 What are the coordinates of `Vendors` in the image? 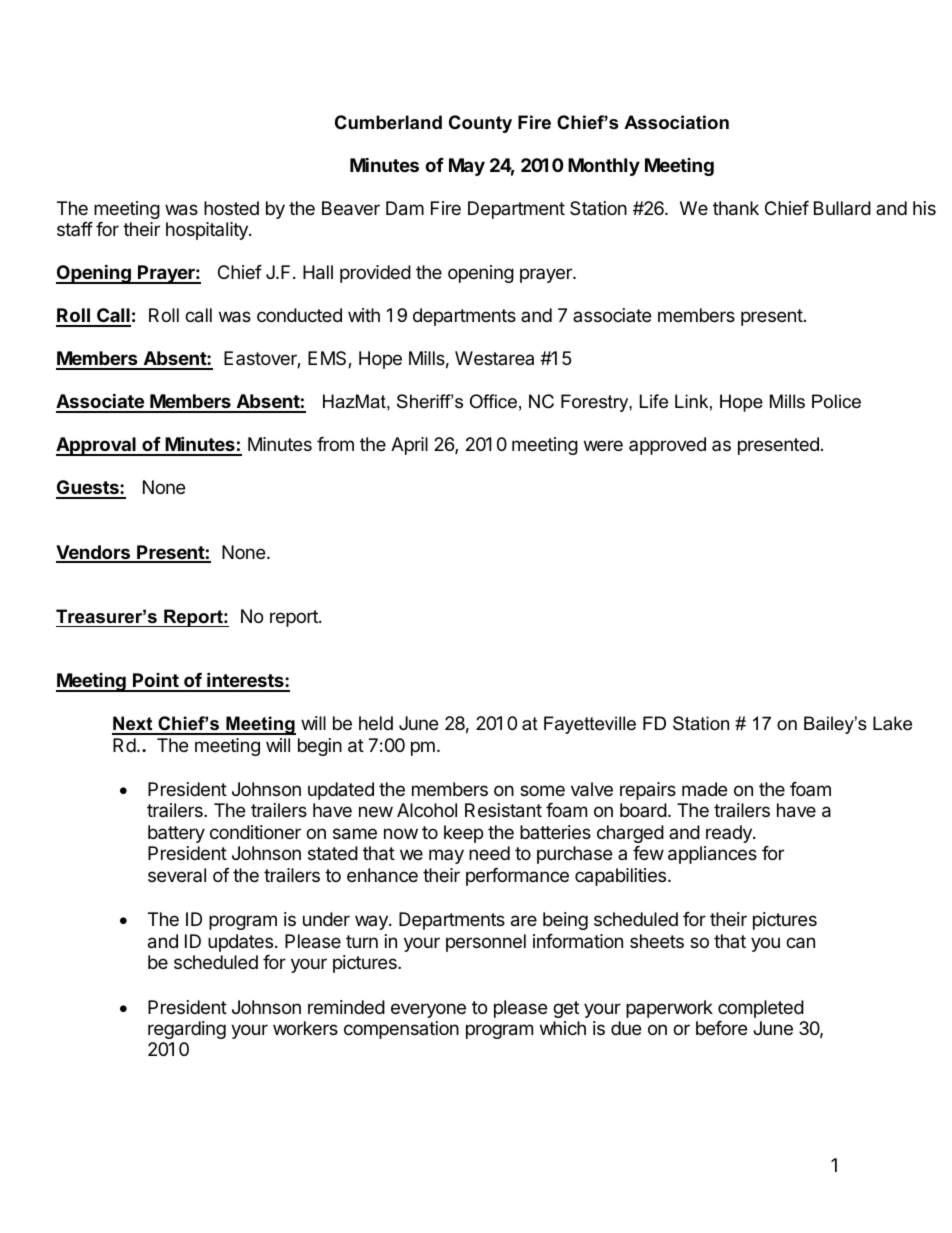 It's located at (94, 553).
